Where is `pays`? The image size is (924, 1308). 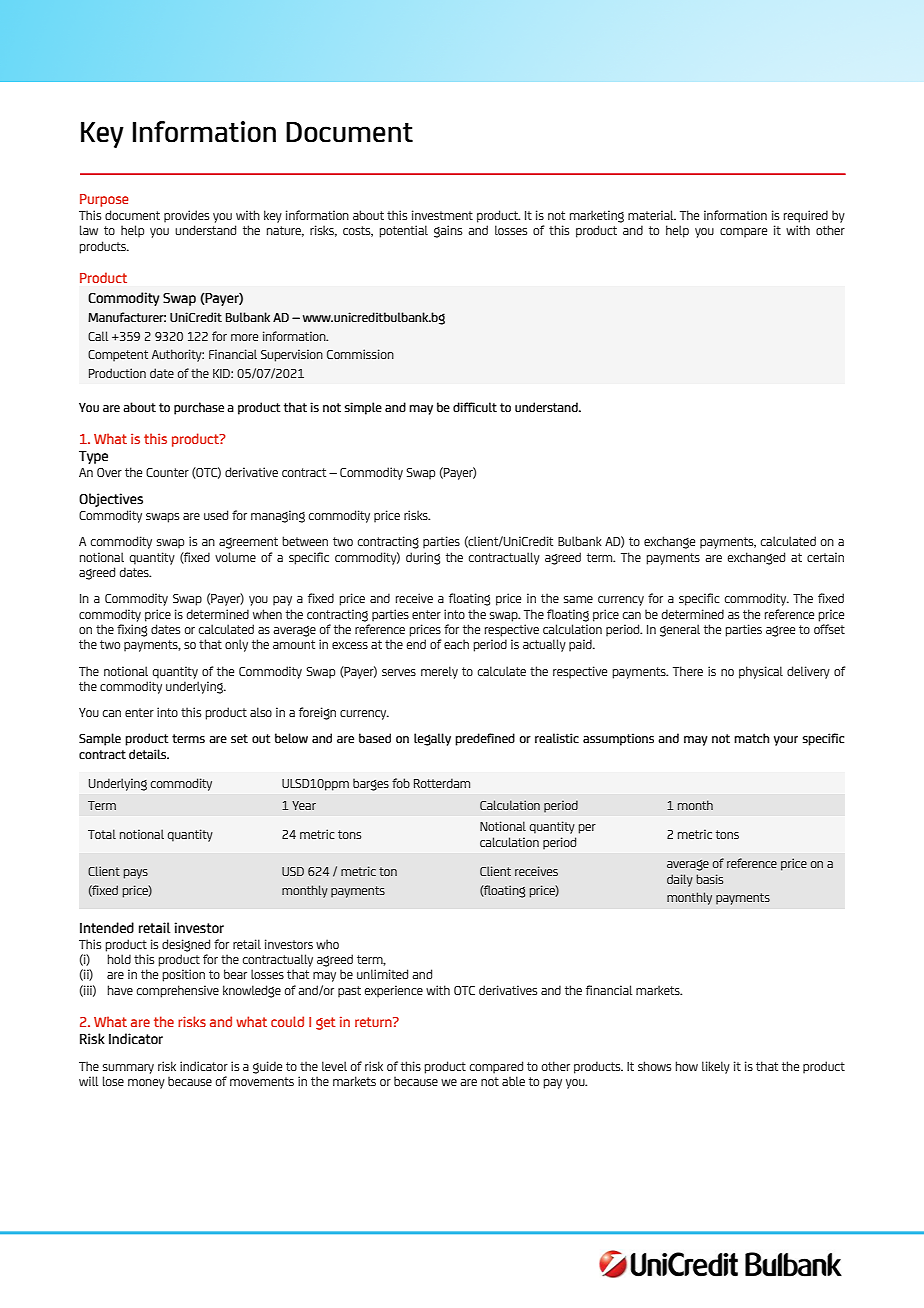
pays is located at coordinates (136, 874).
